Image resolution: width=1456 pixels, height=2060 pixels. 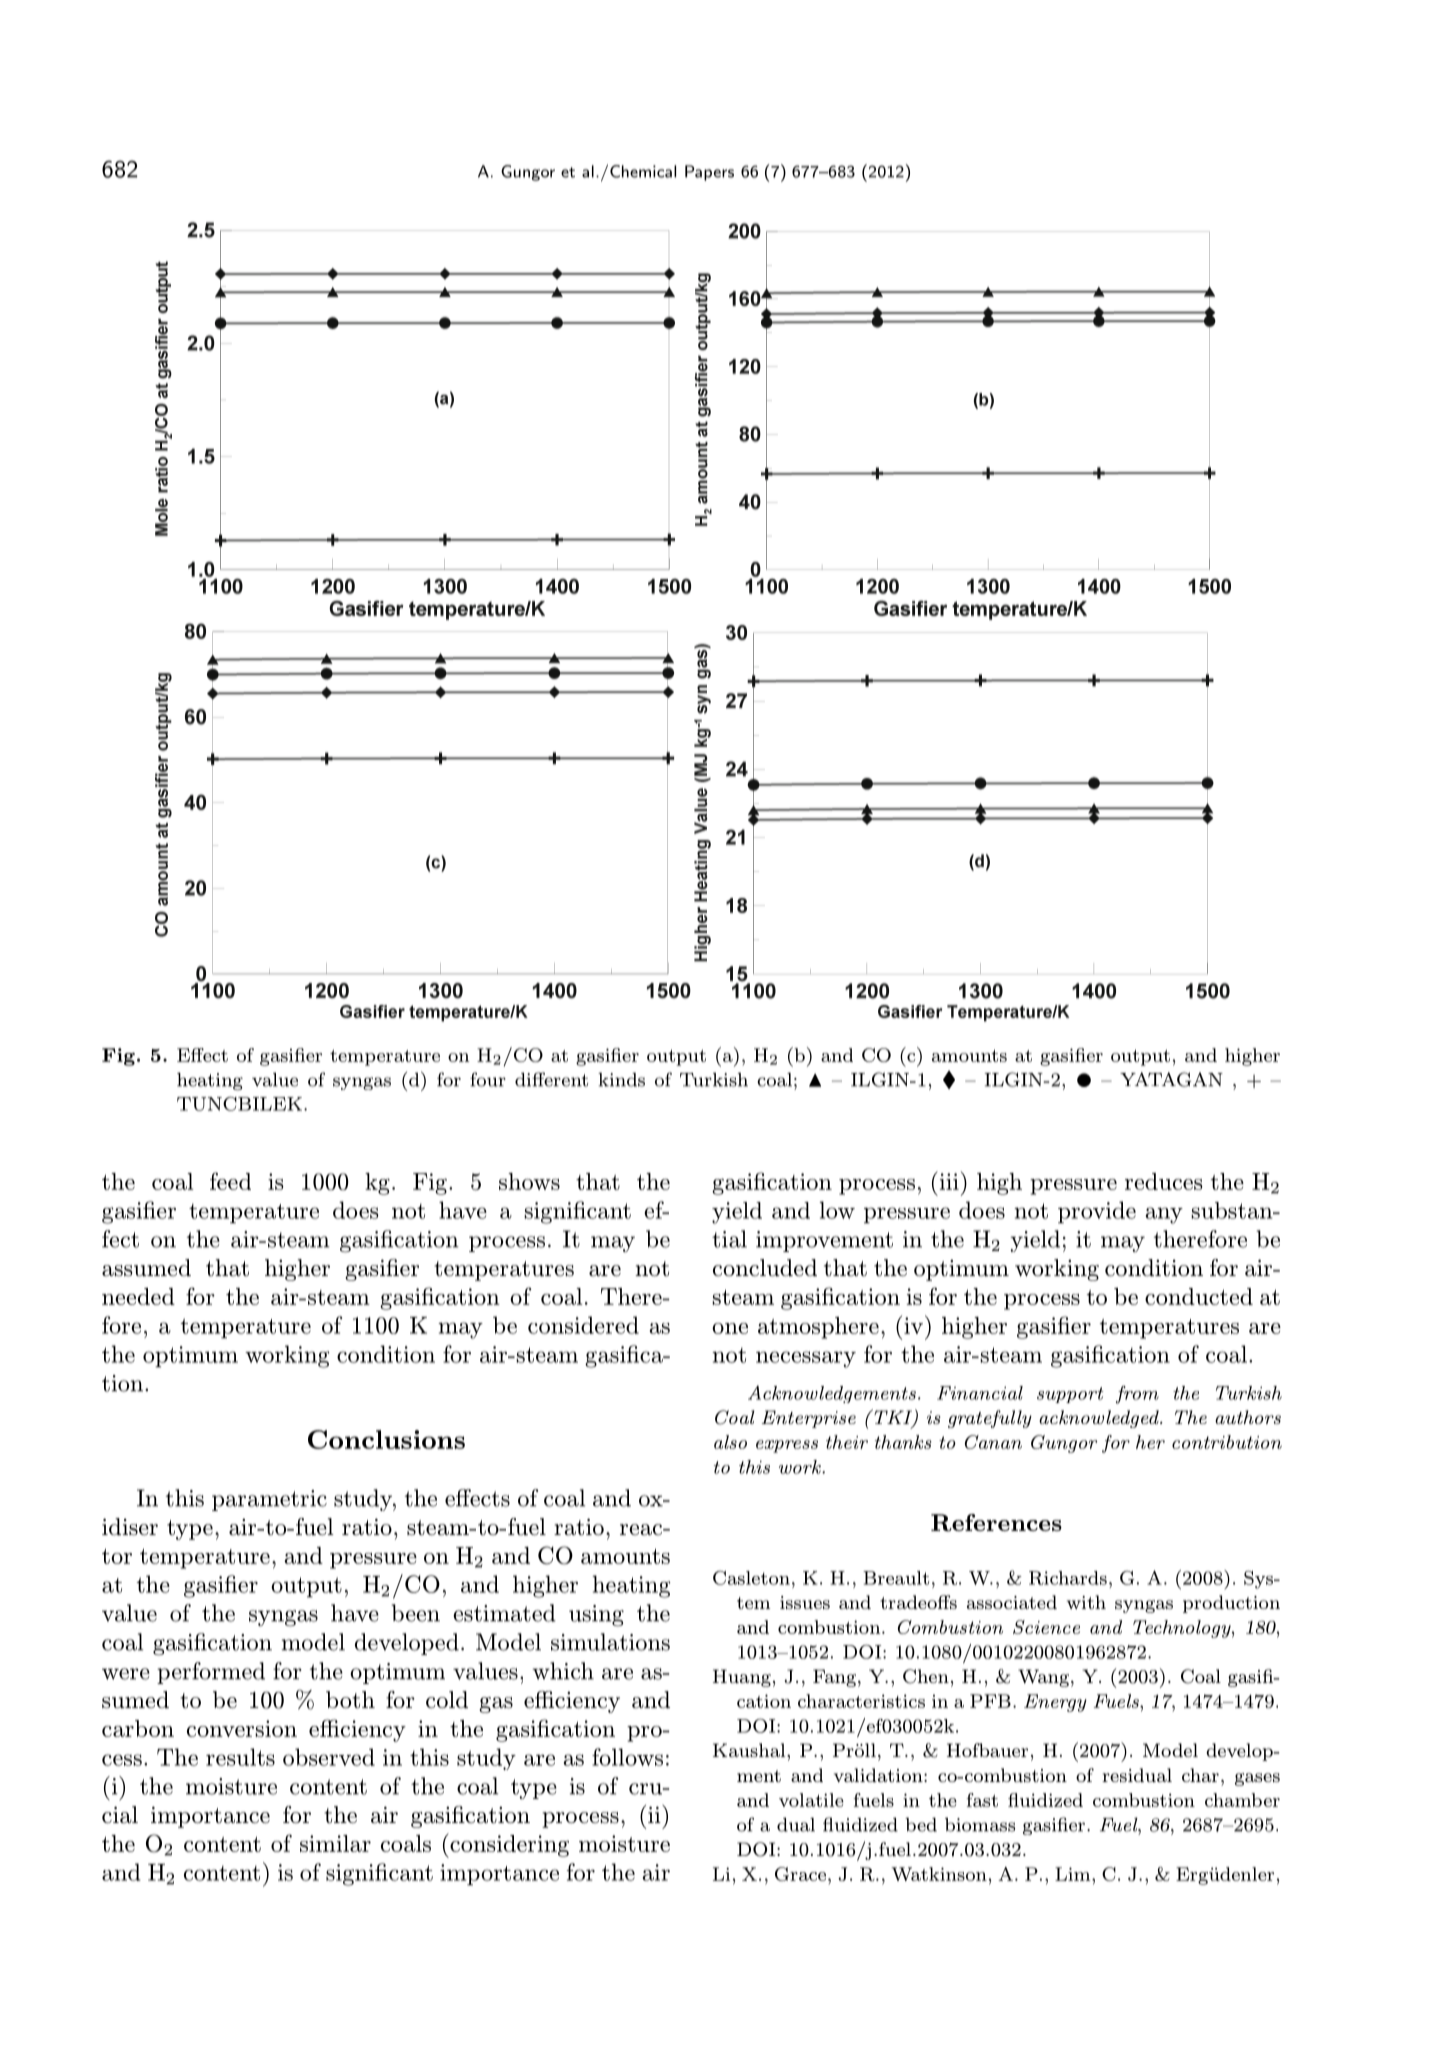 What do you see at coordinates (1164, 1181) in the document?
I see `reduces` at bounding box center [1164, 1181].
